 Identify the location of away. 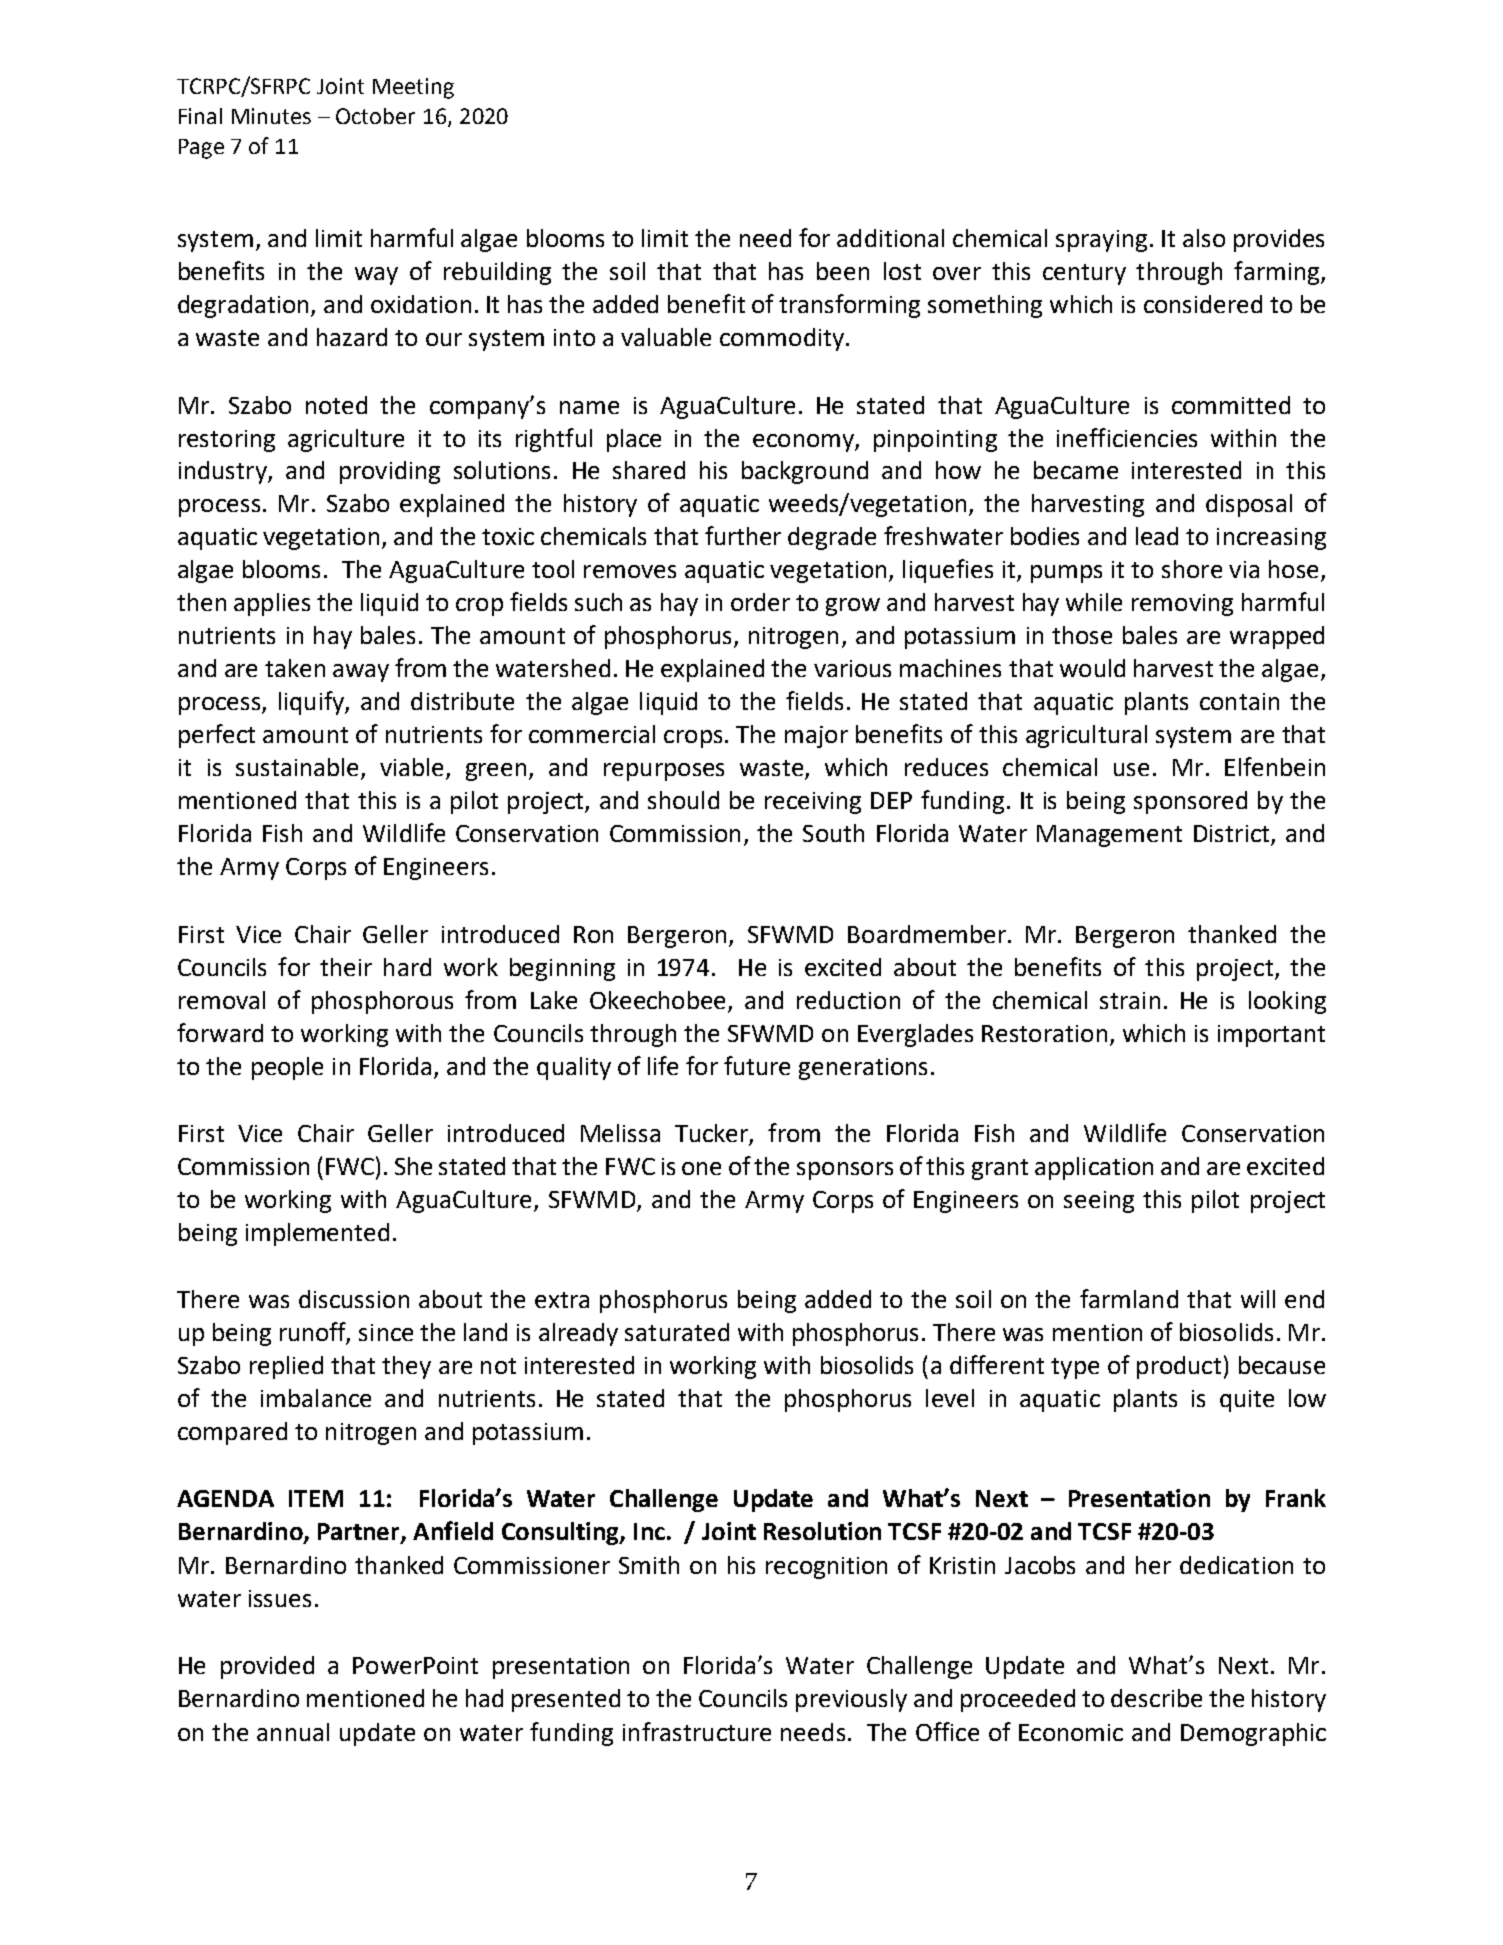
(361, 673).
